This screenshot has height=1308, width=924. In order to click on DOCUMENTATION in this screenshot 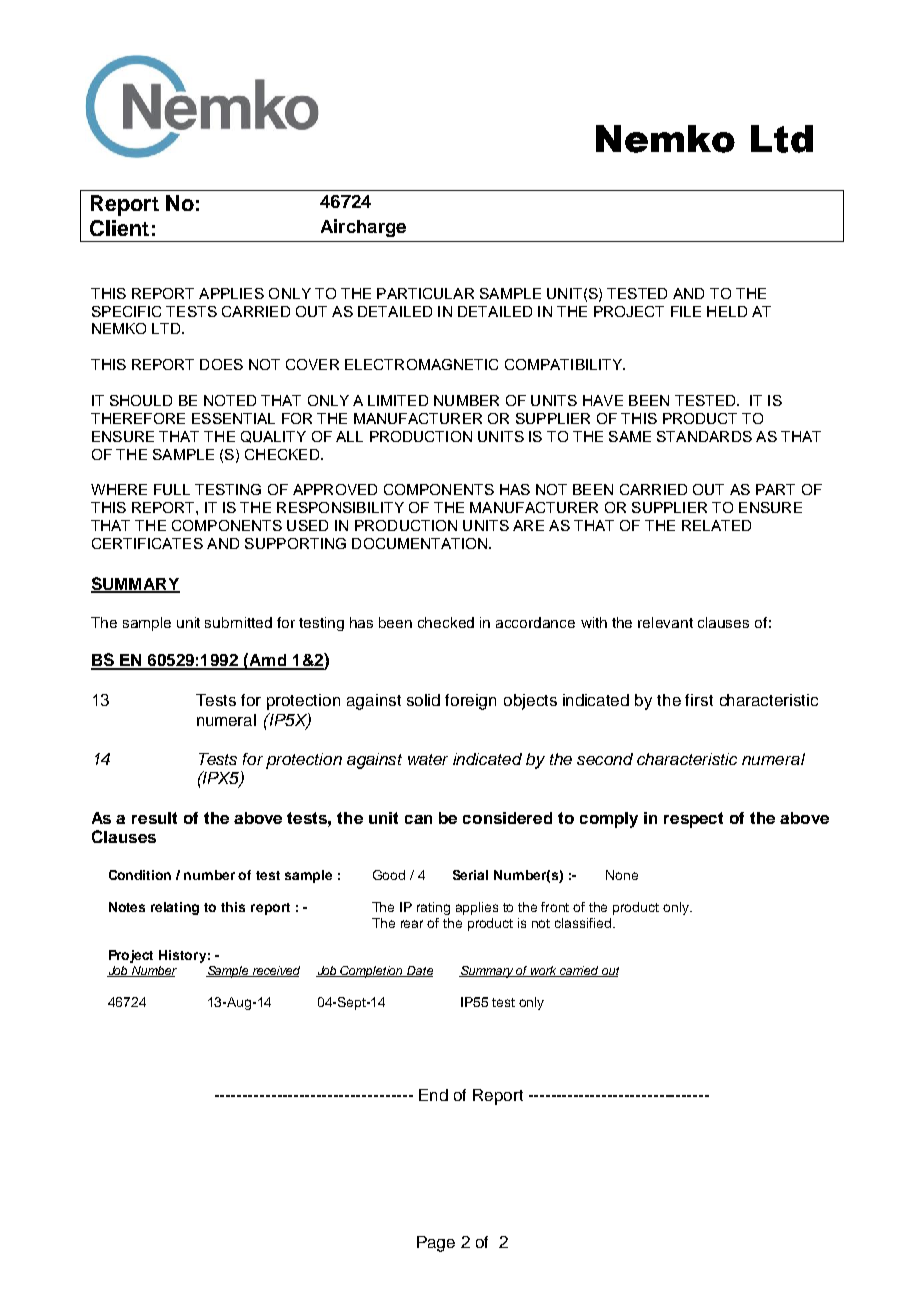, I will do `click(421, 543)`.
